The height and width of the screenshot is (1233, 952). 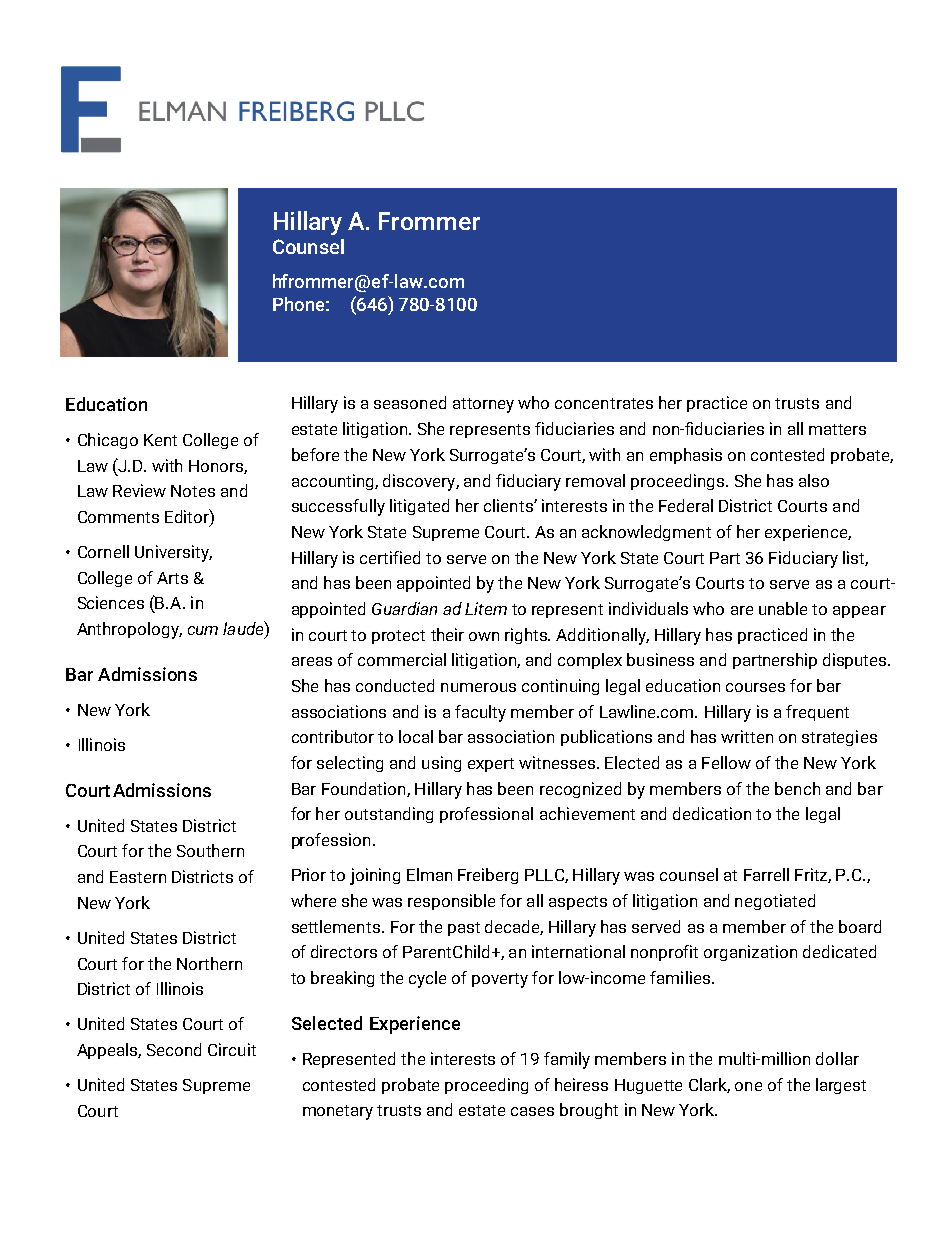 I want to click on Kent, so click(x=160, y=440).
